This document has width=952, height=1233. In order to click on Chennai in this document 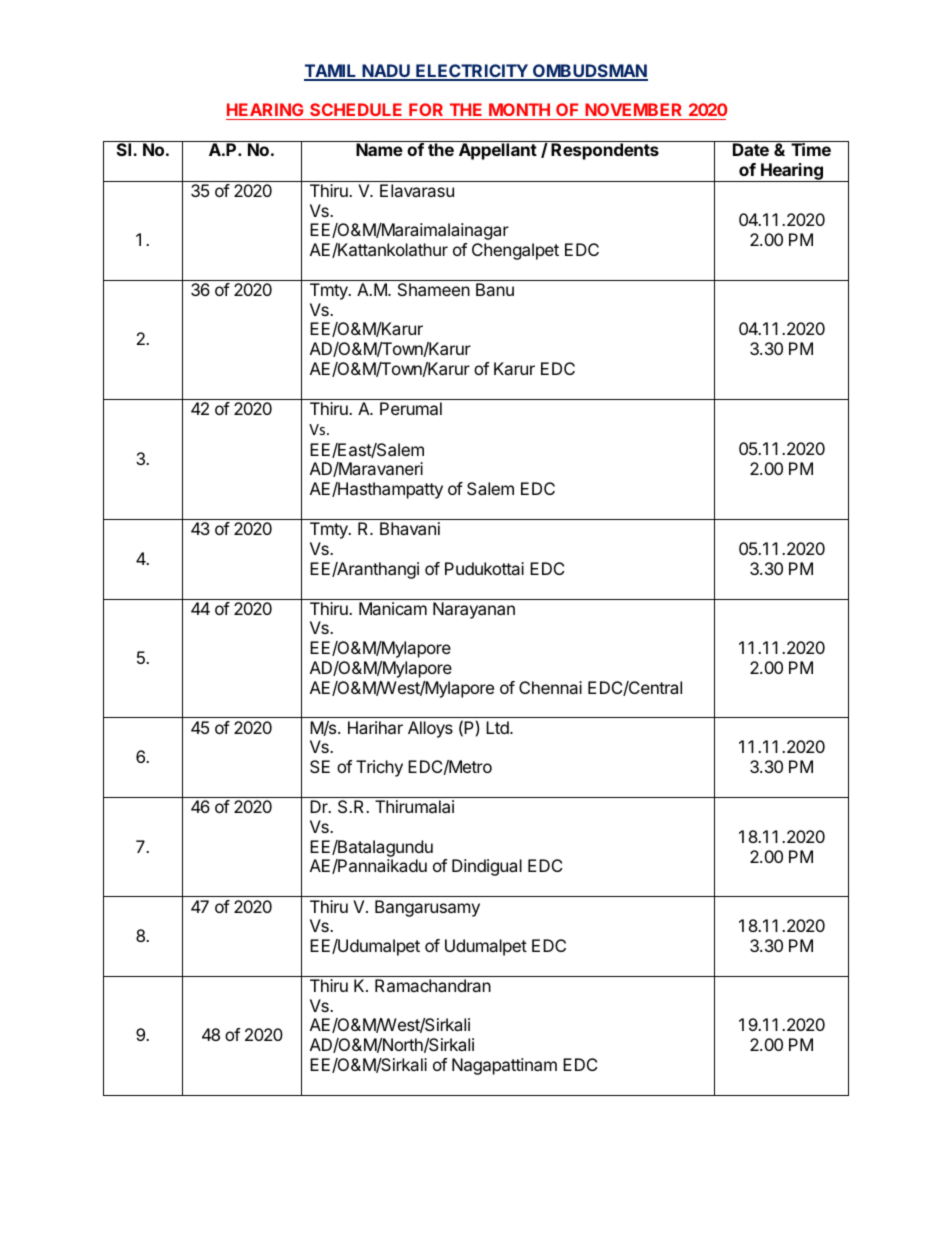, I will do `click(550, 687)`.
